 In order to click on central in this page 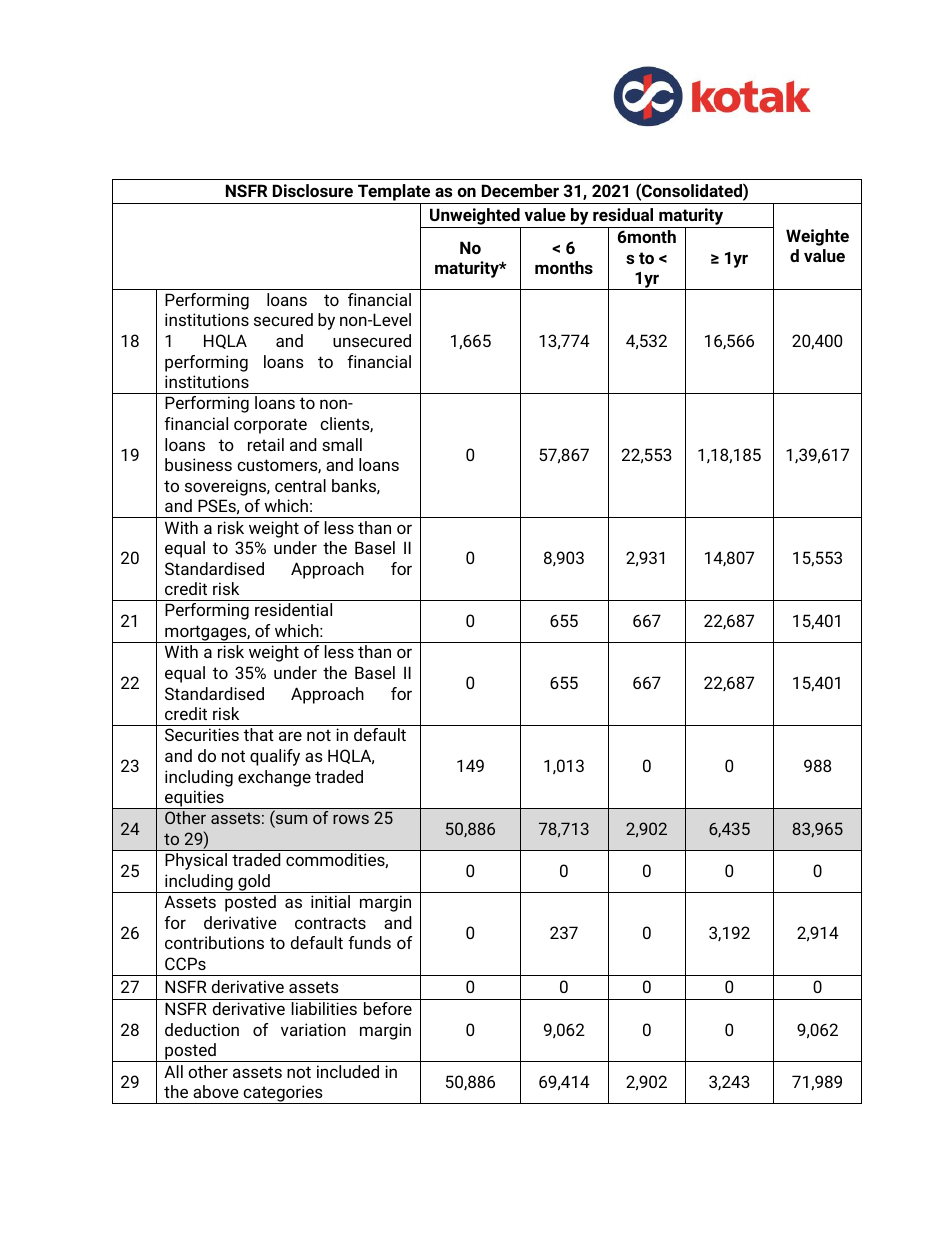, I will do `click(300, 485)`.
